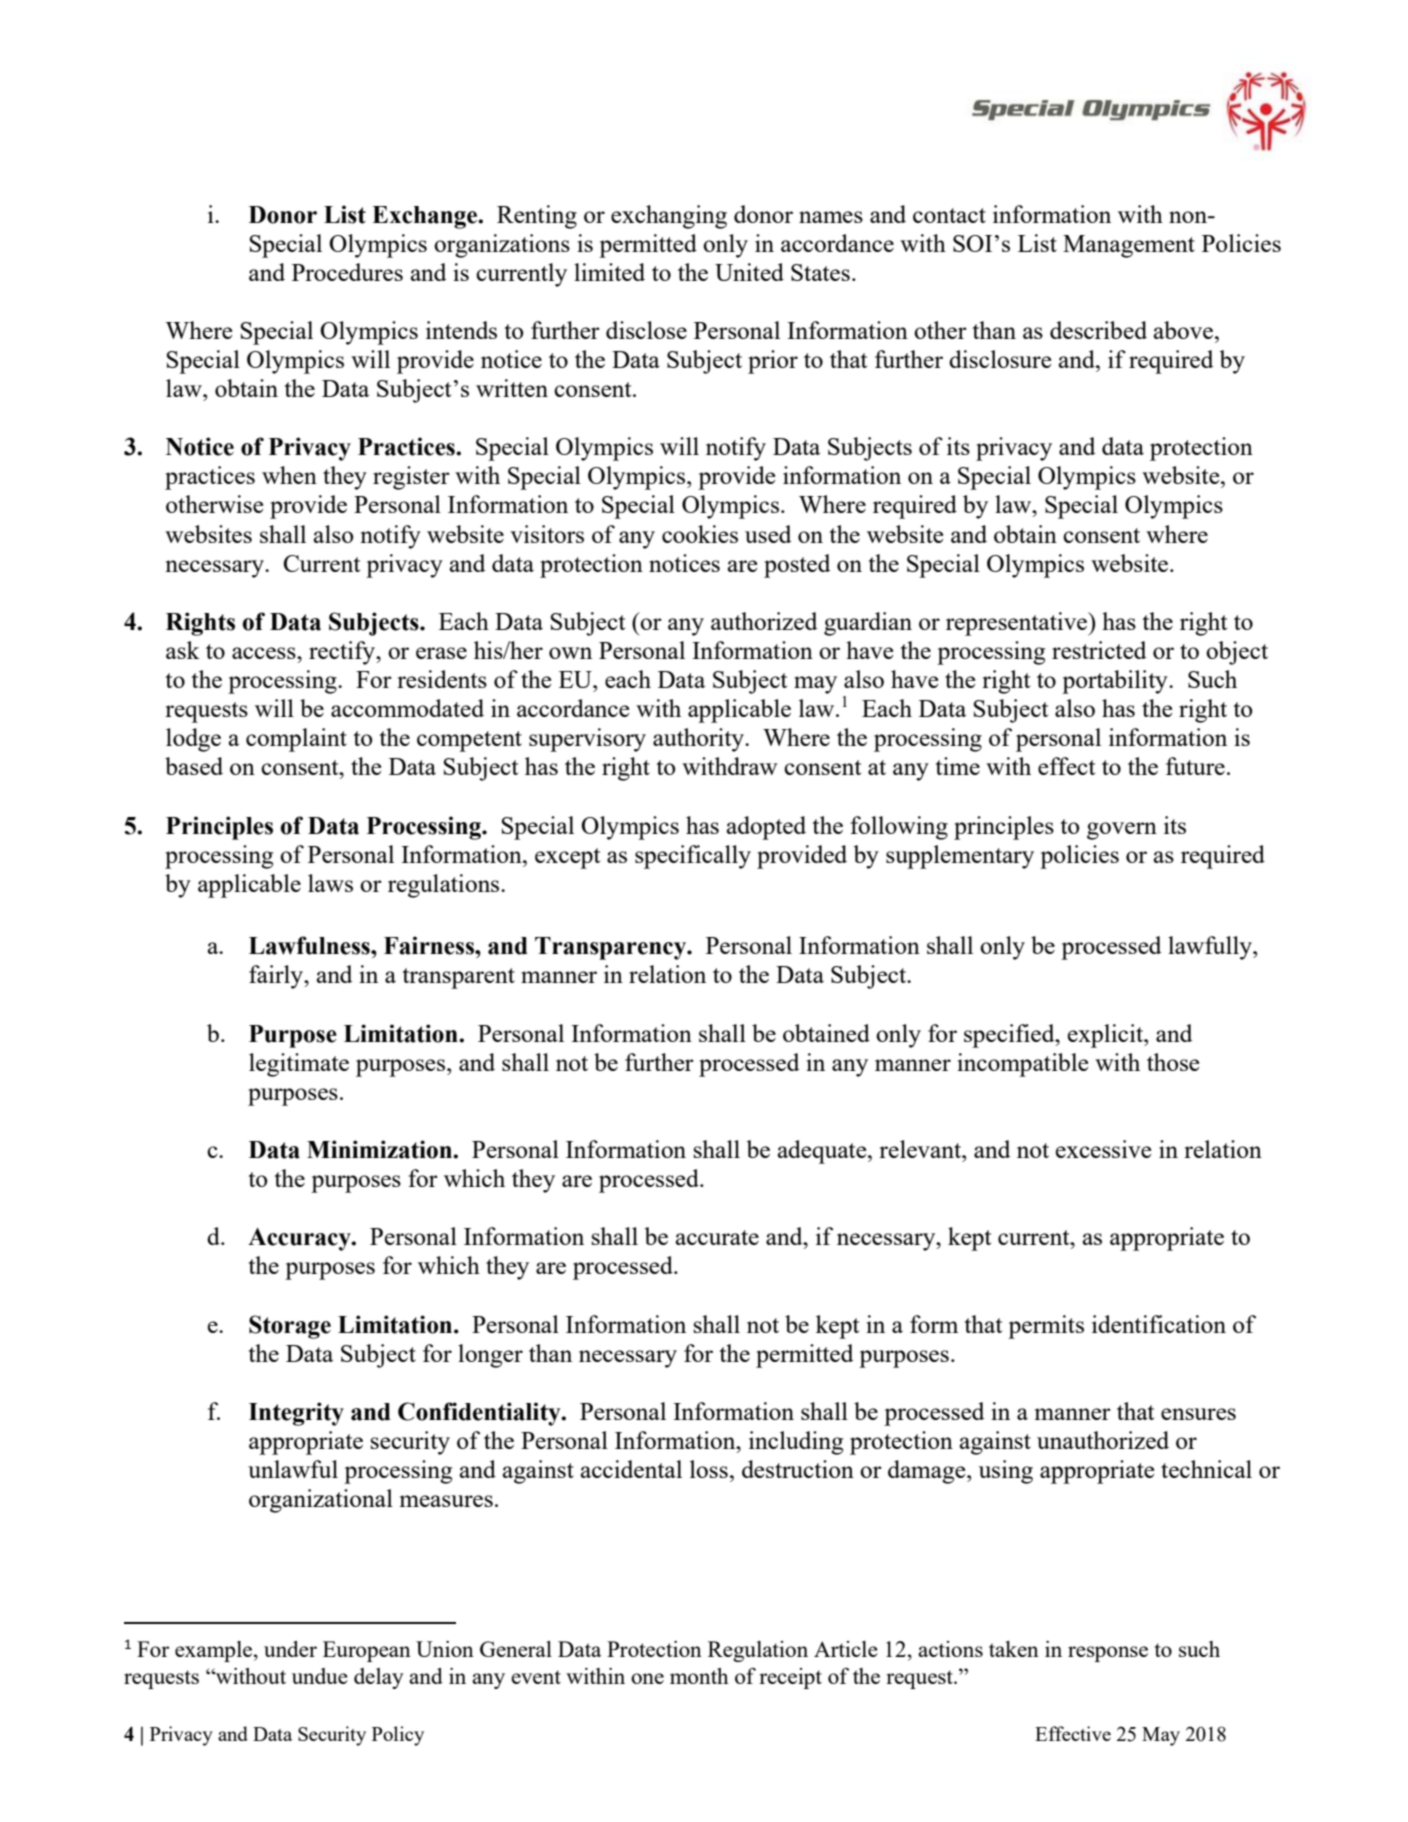  I want to click on Management, so click(1129, 246).
